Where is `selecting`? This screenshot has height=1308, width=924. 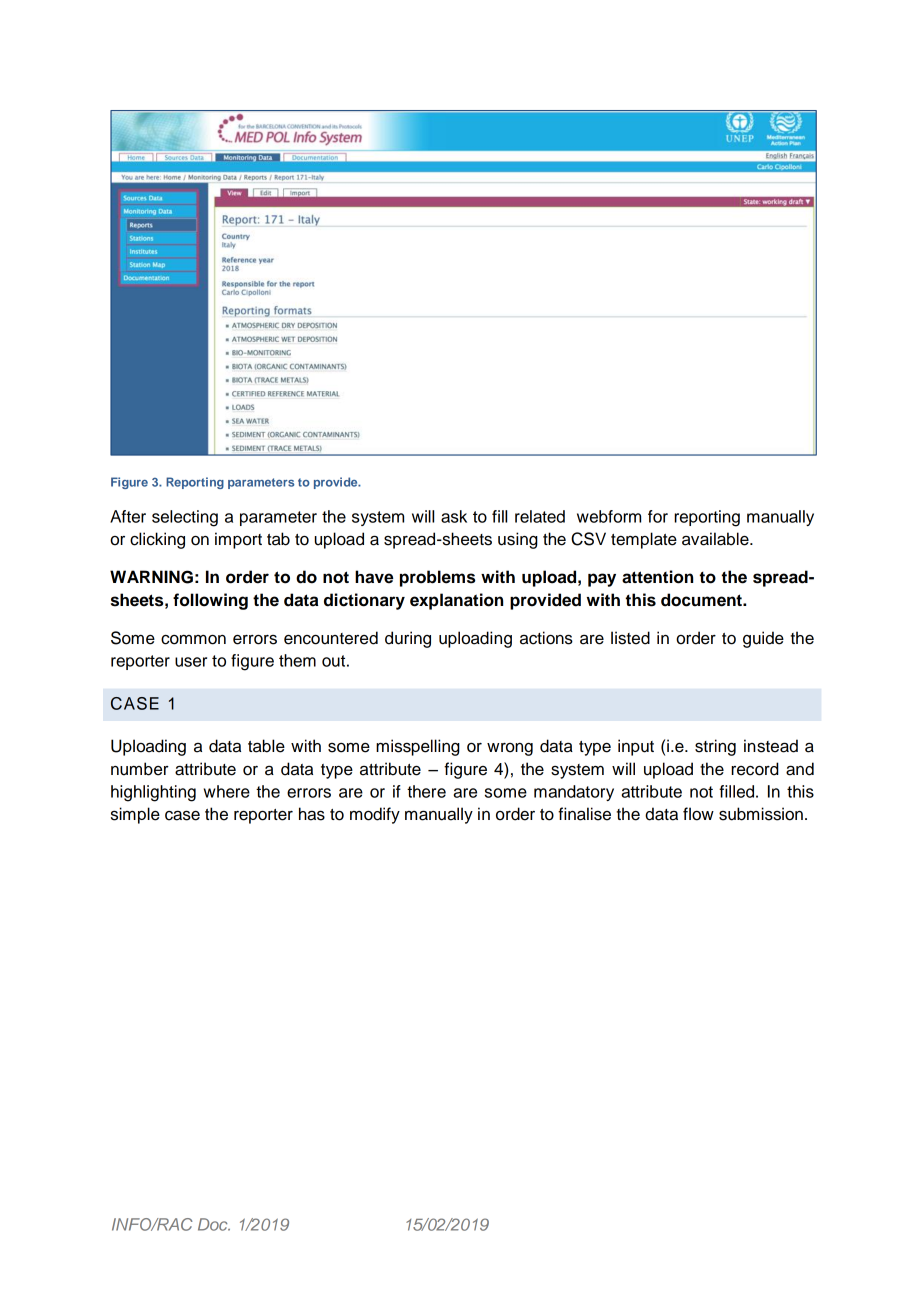
selecting is located at coordinates (185, 518).
